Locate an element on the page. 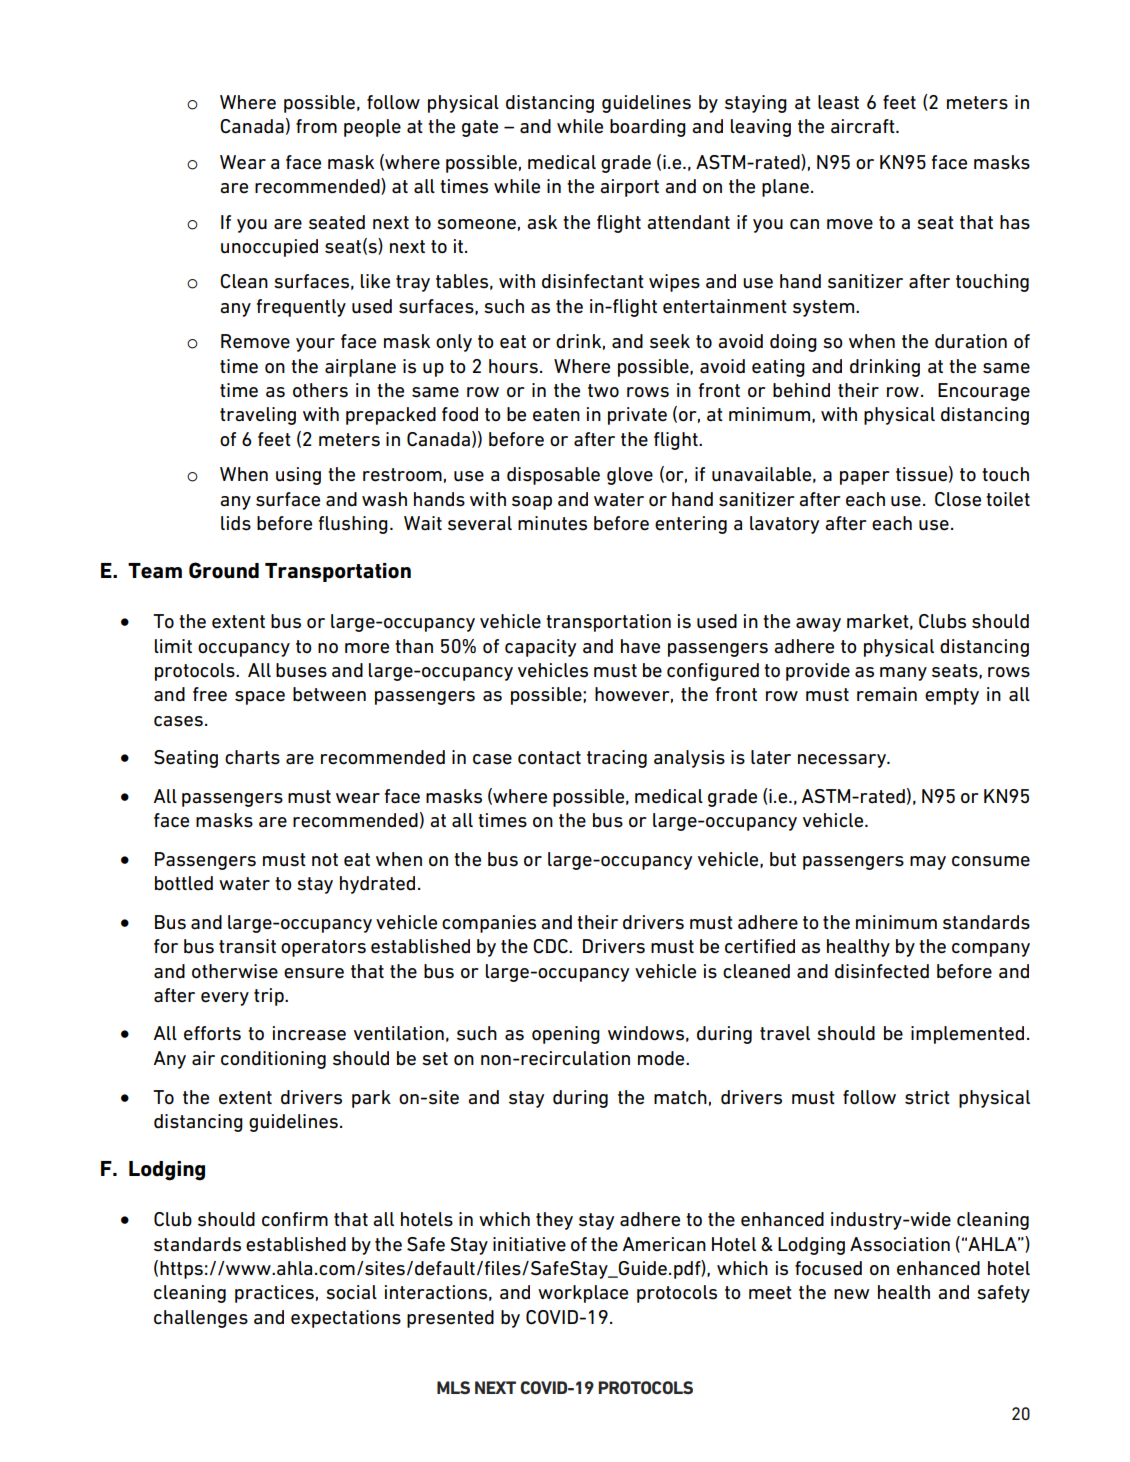  implemented is located at coordinates (967, 1035).
